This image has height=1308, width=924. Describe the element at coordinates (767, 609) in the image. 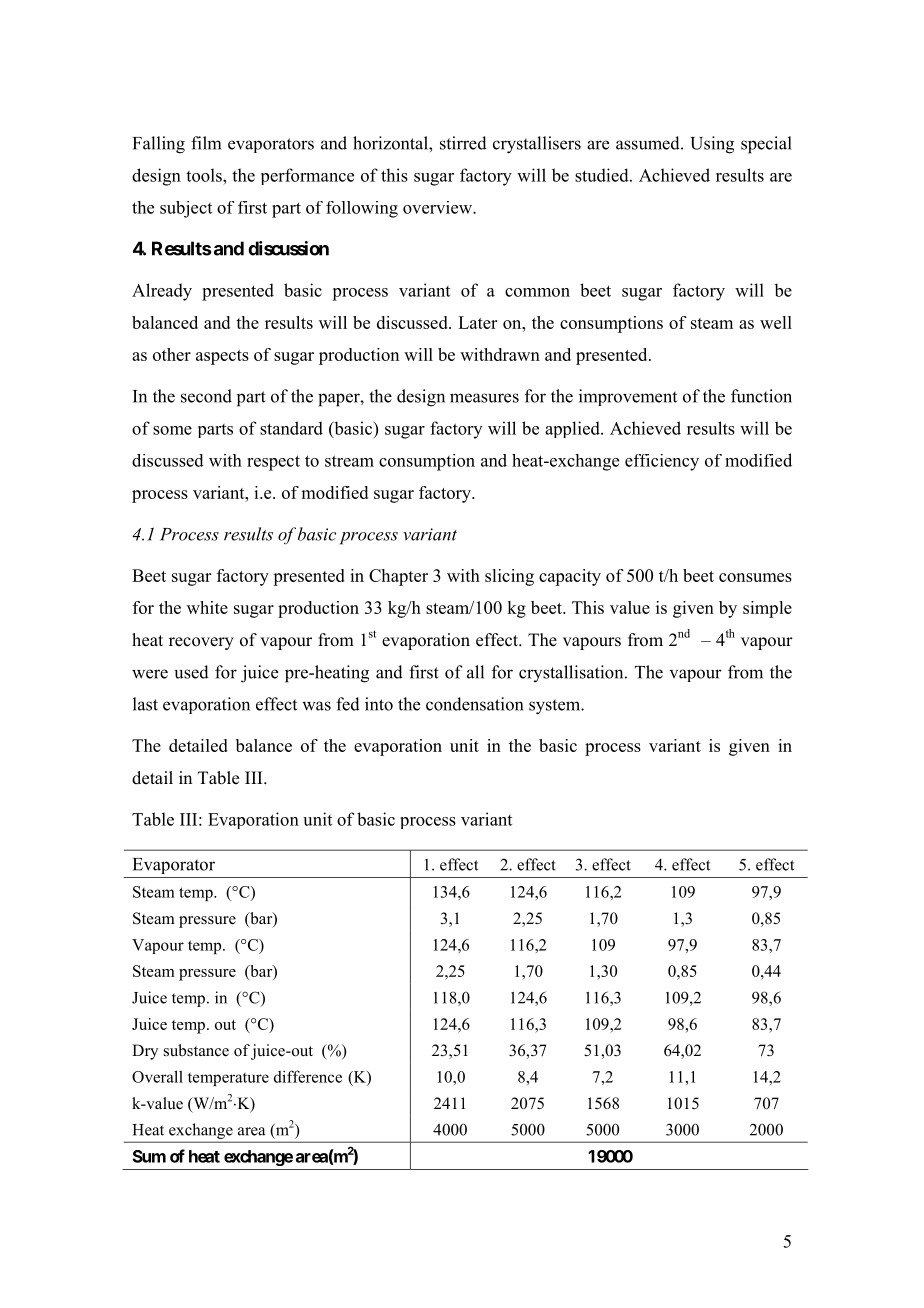

I see `simple` at that location.
